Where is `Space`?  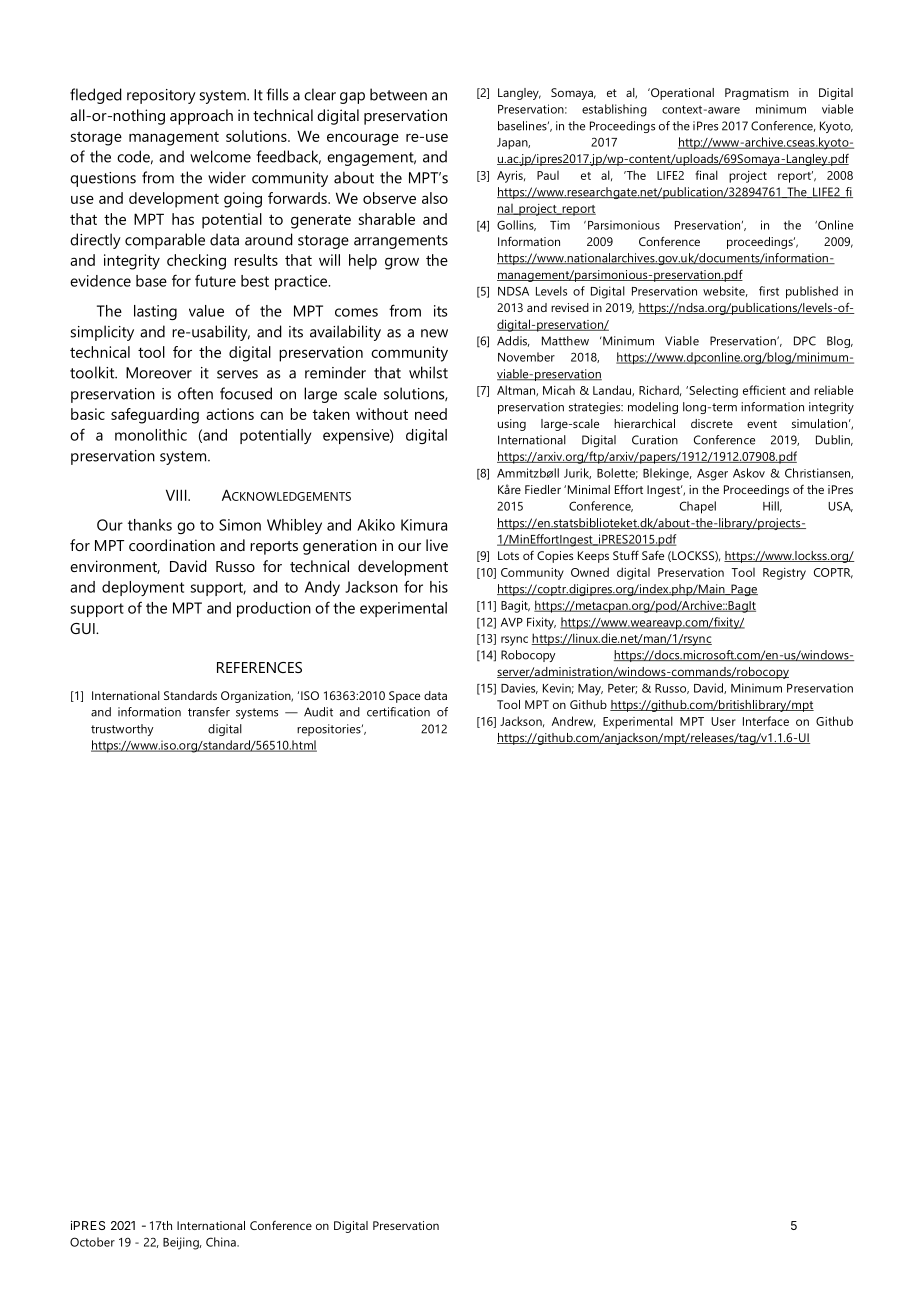 Space is located at coordinates (404, 697).
